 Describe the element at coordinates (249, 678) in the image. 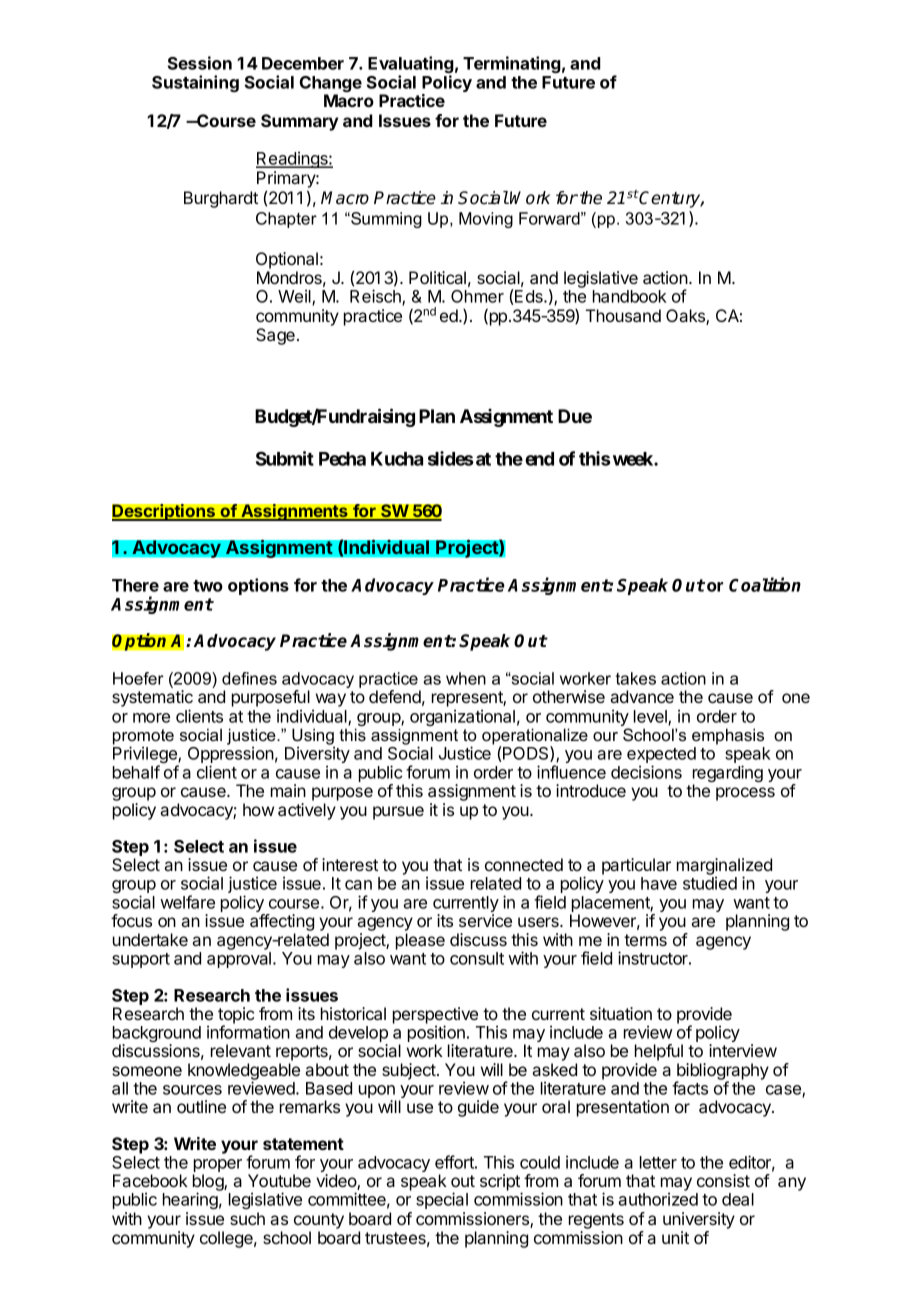

I see `defines` at that location.
